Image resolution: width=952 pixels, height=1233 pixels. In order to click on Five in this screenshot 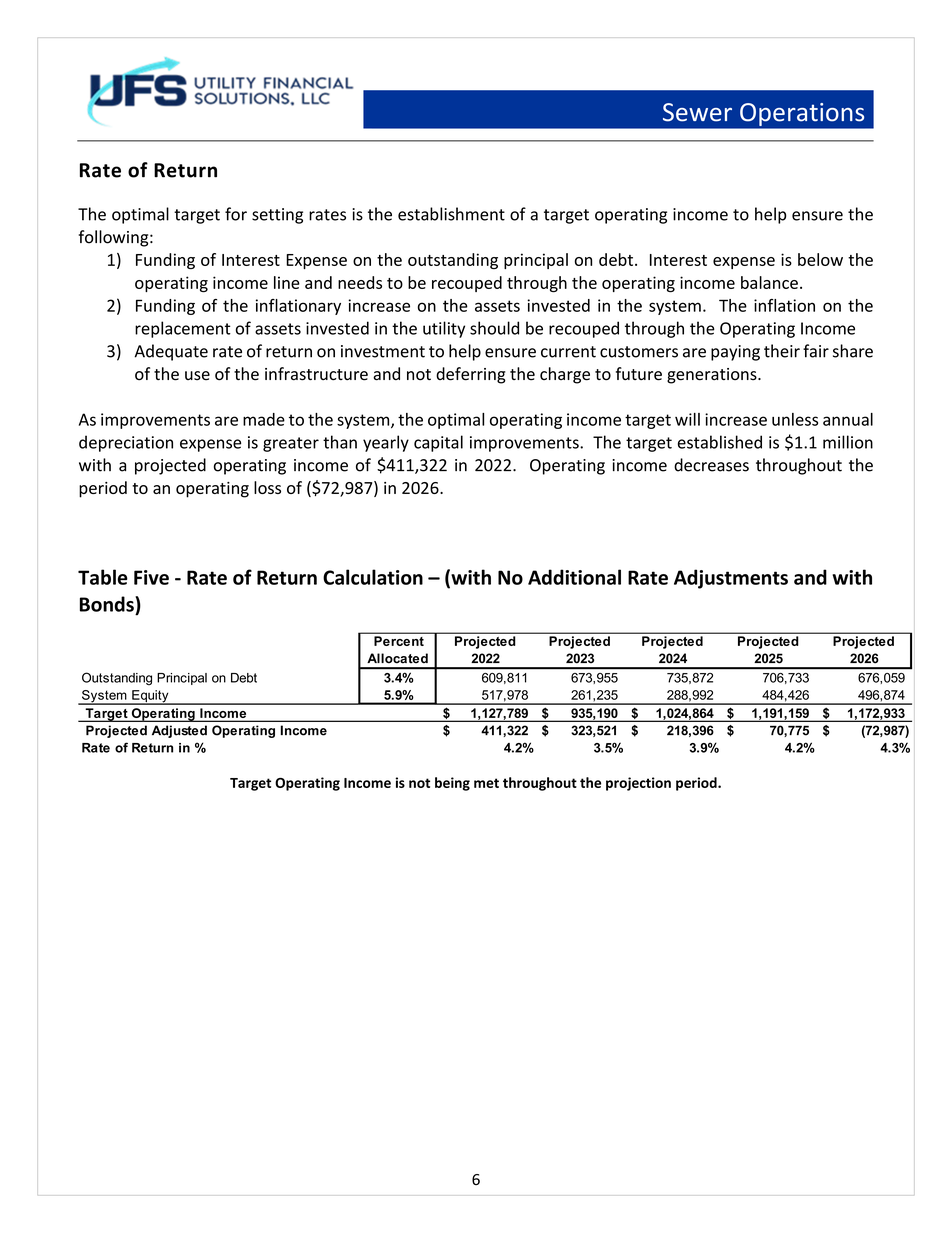, I will do `click(151, 577)`.
